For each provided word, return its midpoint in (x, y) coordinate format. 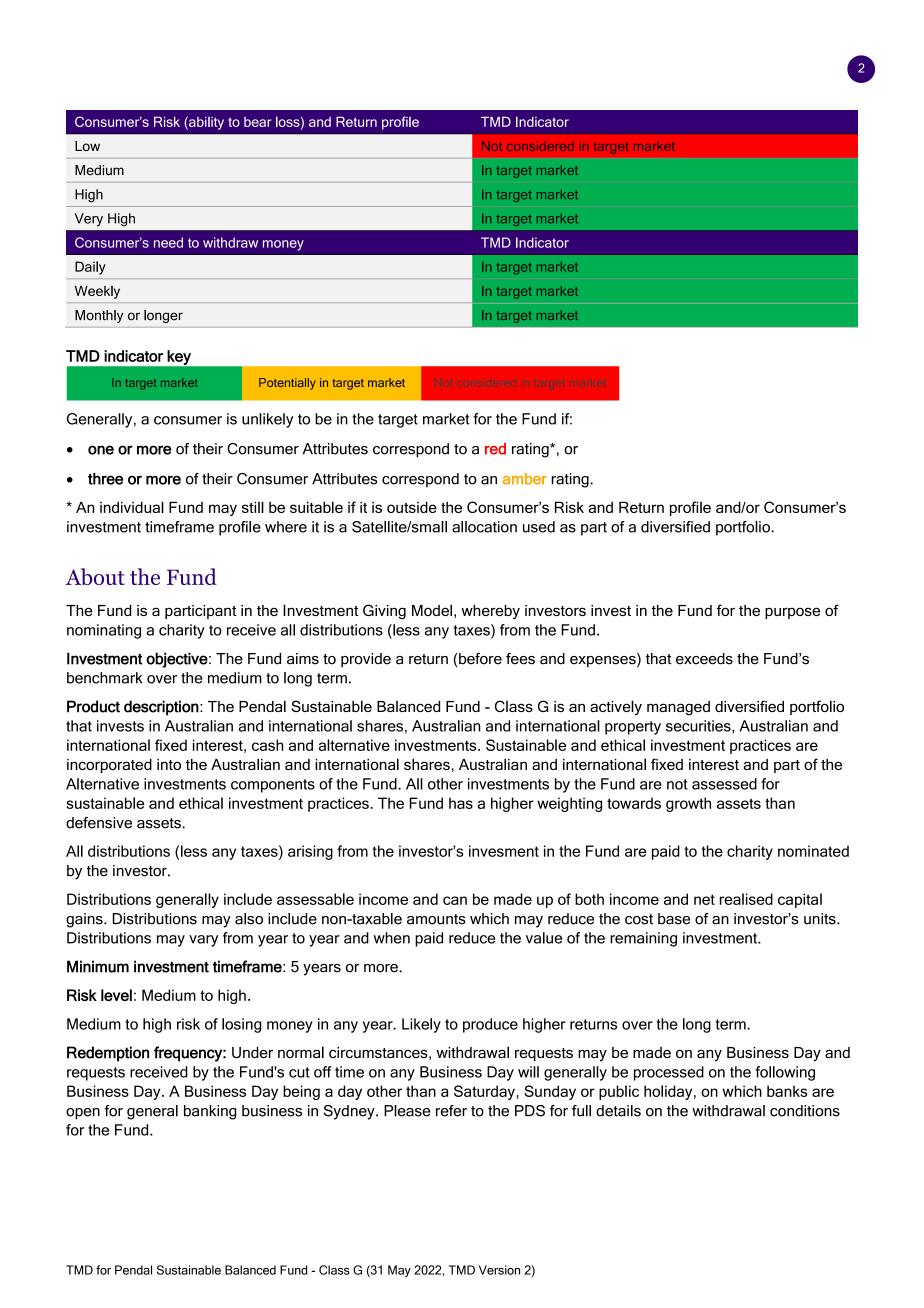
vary (203, 941)
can (455, 900)
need (168, 242)
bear (258, 122)
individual (132, 507)
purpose (792, 613)
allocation (484, 527)
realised (746, 899)
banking (210, 1112)
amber (525, 479)
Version (499, 1270)
